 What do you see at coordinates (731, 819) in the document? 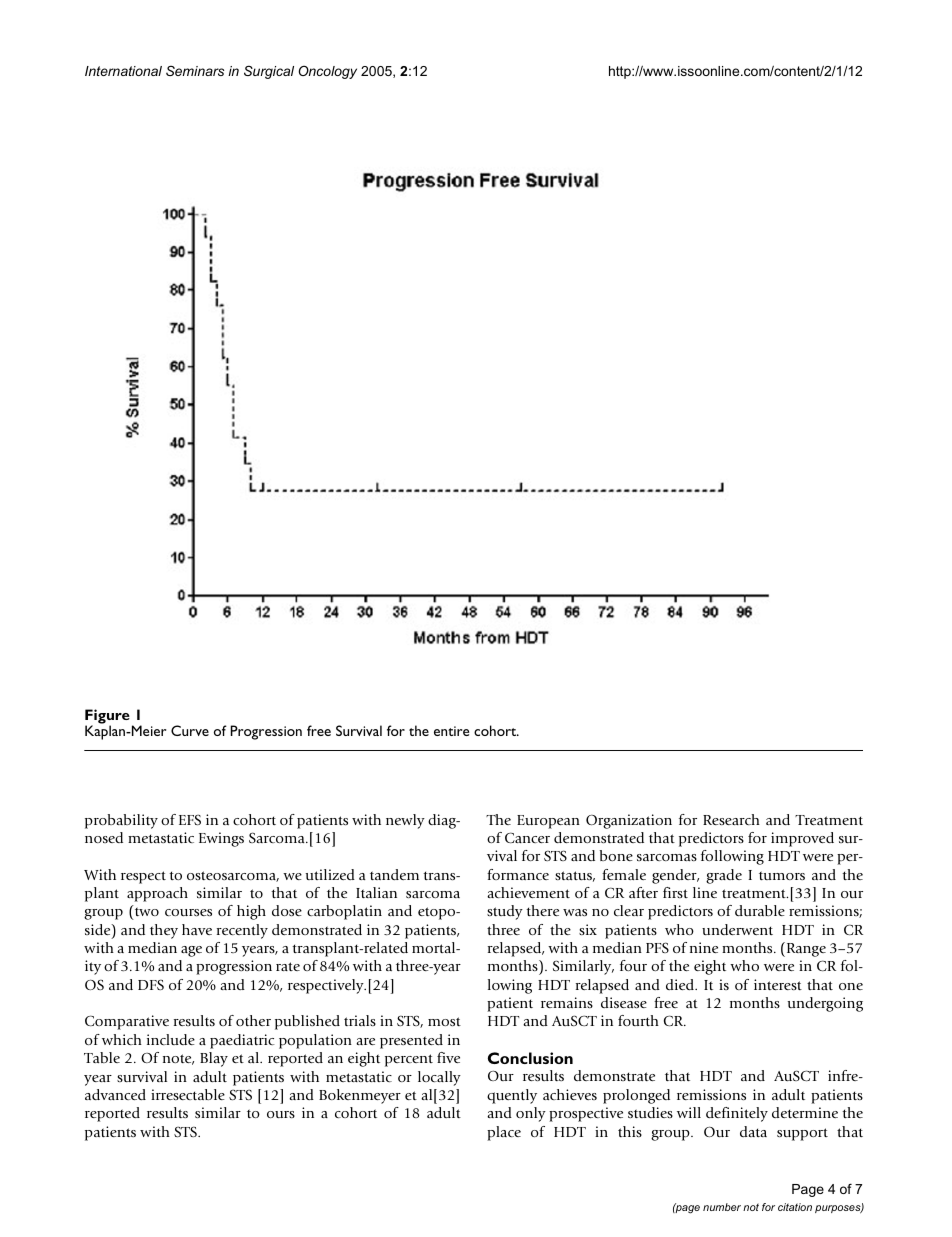
I see `Research` at bounding box center [731, 819].
